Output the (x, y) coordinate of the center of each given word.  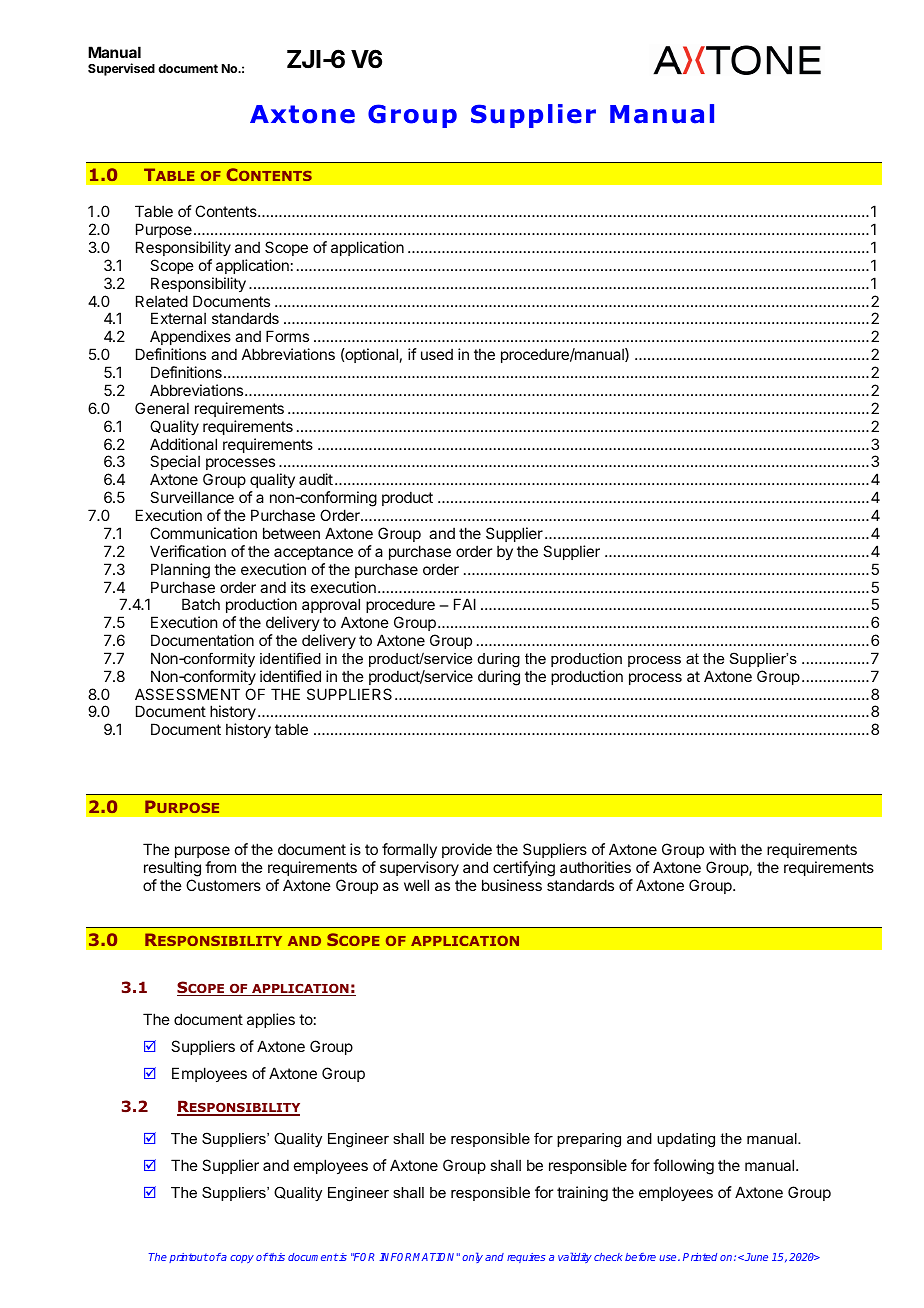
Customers (223, 885)
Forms (287, 336)
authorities (595, 867)
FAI (465, 604)
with (722, 849)
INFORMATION (418, 1257)
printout (188, 1258)
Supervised (121, 69)
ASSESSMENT (187, 694)
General (162, 408)
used (437, 354)
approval (331, 605)
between (291, 533)
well (416, 885)
